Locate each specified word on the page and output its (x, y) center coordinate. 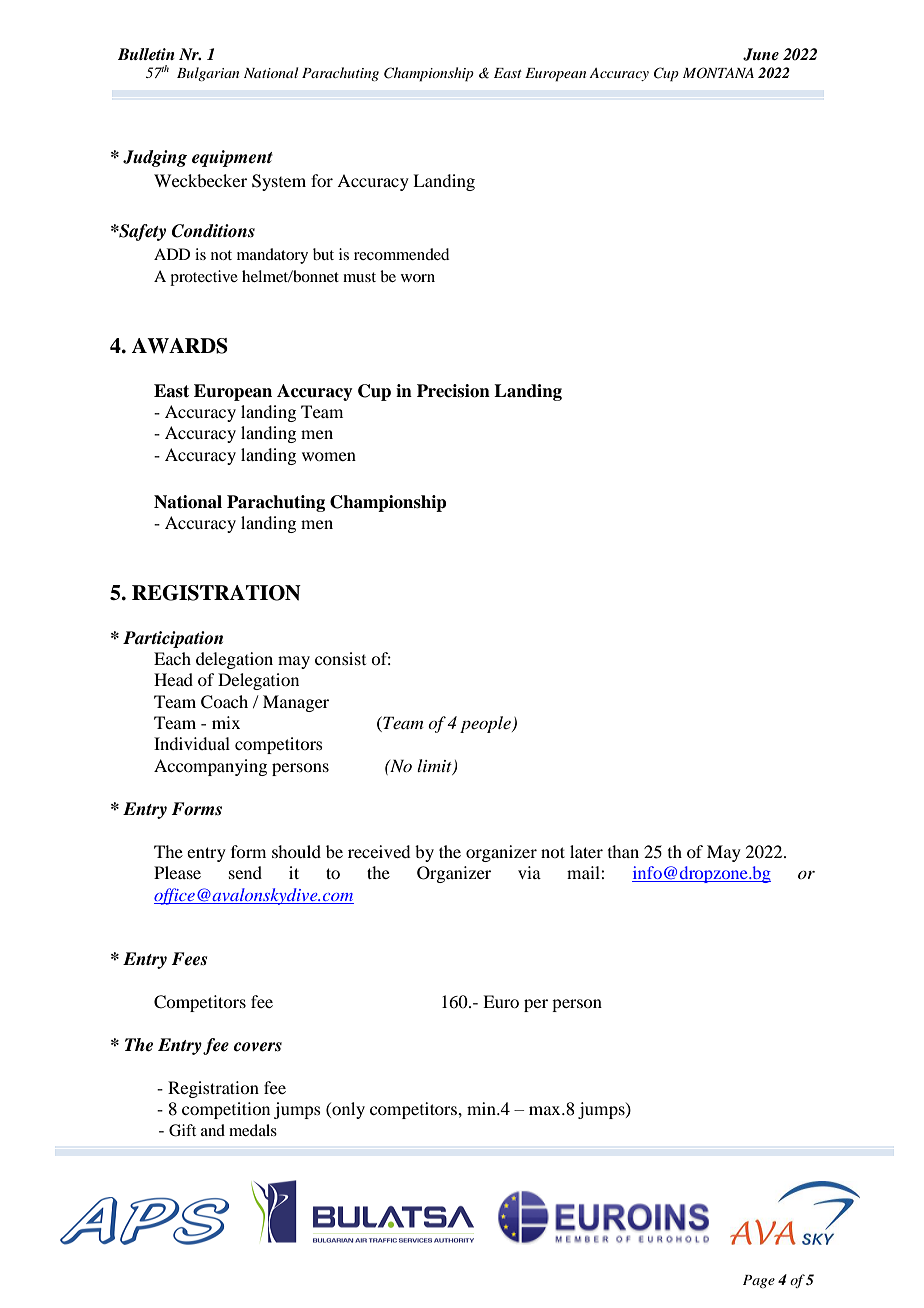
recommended (401, 254)
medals (253, 1130)
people (486, 724)
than (623, 851)
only (347, 1110)
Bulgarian (208, 74)
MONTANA (718, 73)
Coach (224, 702)
